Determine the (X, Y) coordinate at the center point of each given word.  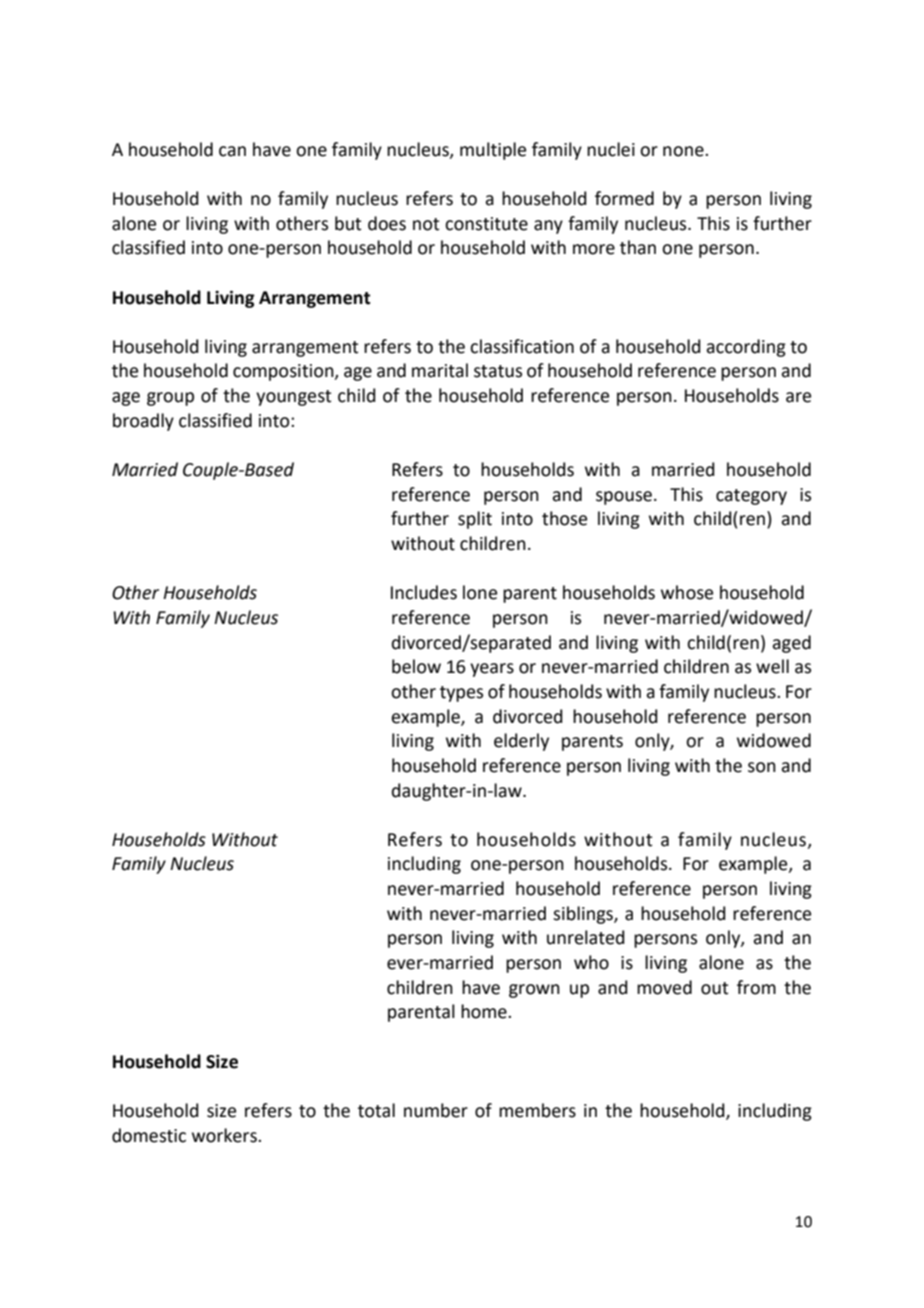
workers (225, 1135)
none (684, 151)
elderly (521, 742)
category (751, 497)
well (772, 666)
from (756, 987)
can (232, 151)
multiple (493, 151)
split (475, 520)
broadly (143, 422)
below (416, 666)
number (436, 1110)
